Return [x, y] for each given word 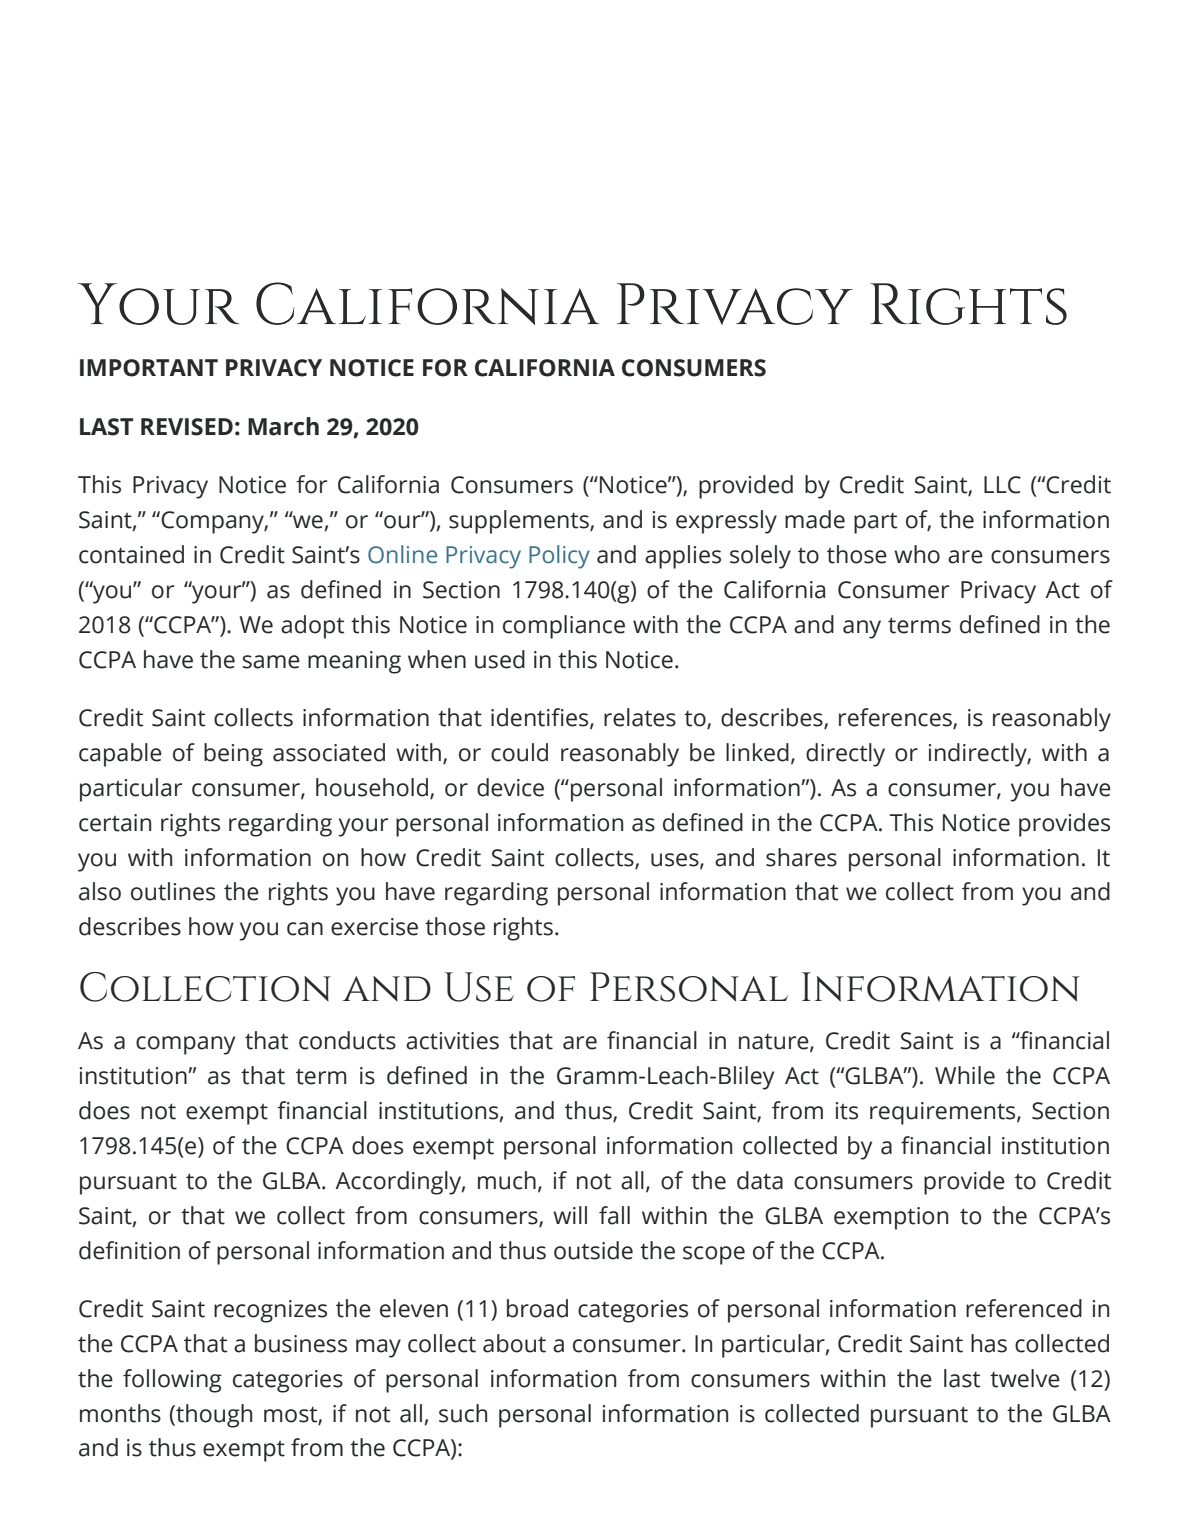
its [847, 1111]
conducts [347, 1040]
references [896, 718]
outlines [173, 891]
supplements [520, 522]
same [271, 662]
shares [801, 857]
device [510, 787]
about [514, 1343]
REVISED [187, 427]
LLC [1002, 485]
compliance [564, 627]
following [172, 1381]
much [507, 1180]
